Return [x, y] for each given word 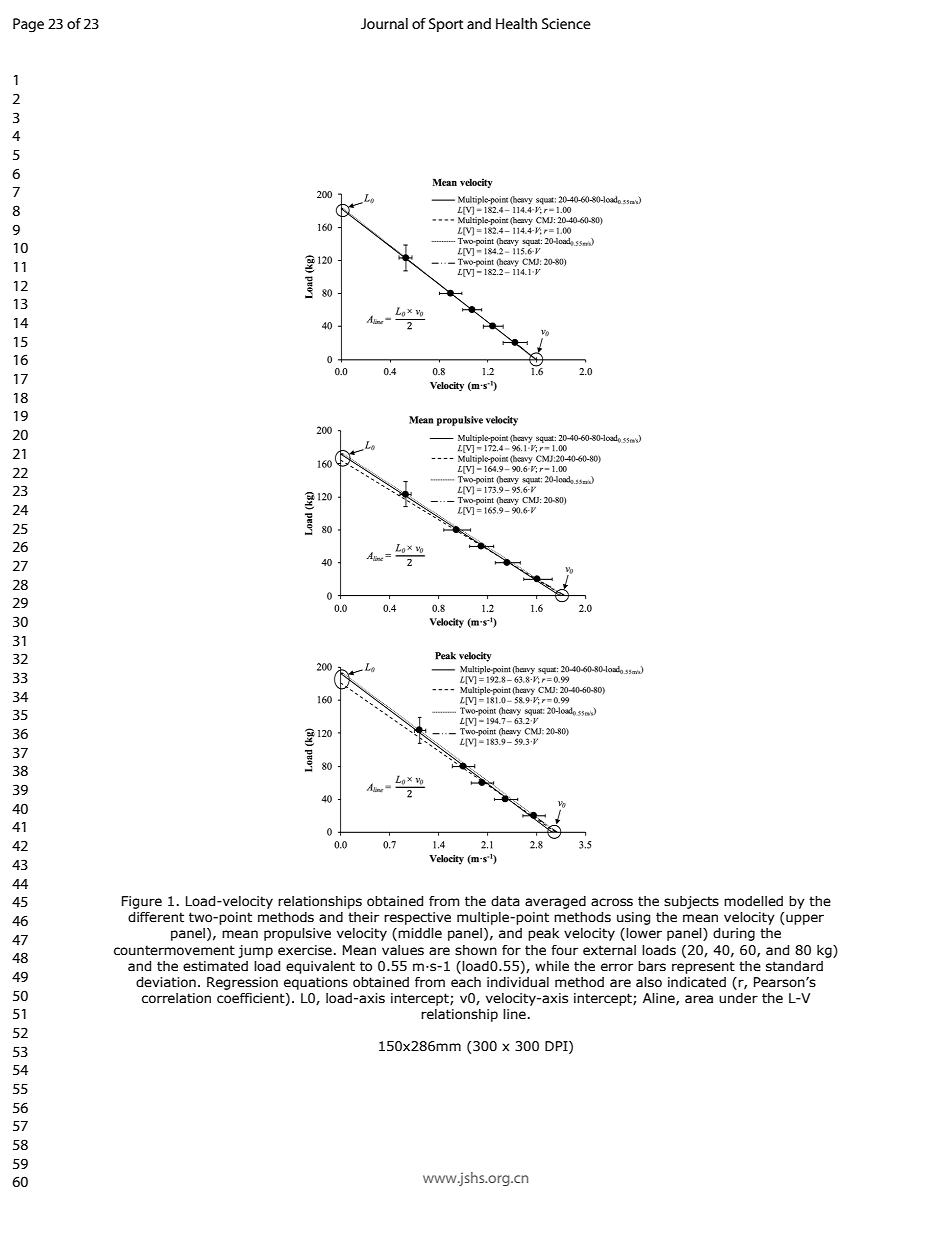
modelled [753, 901]
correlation [176, 998]
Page [28, 25]
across [612, 902]
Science [566, 23]
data [505, 901]
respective [417, 918]
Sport [446, 25]
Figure [142, 902]
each [466, 982]
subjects [691, 902]
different [156, 917]
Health [516, 23]
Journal [384, 23]
